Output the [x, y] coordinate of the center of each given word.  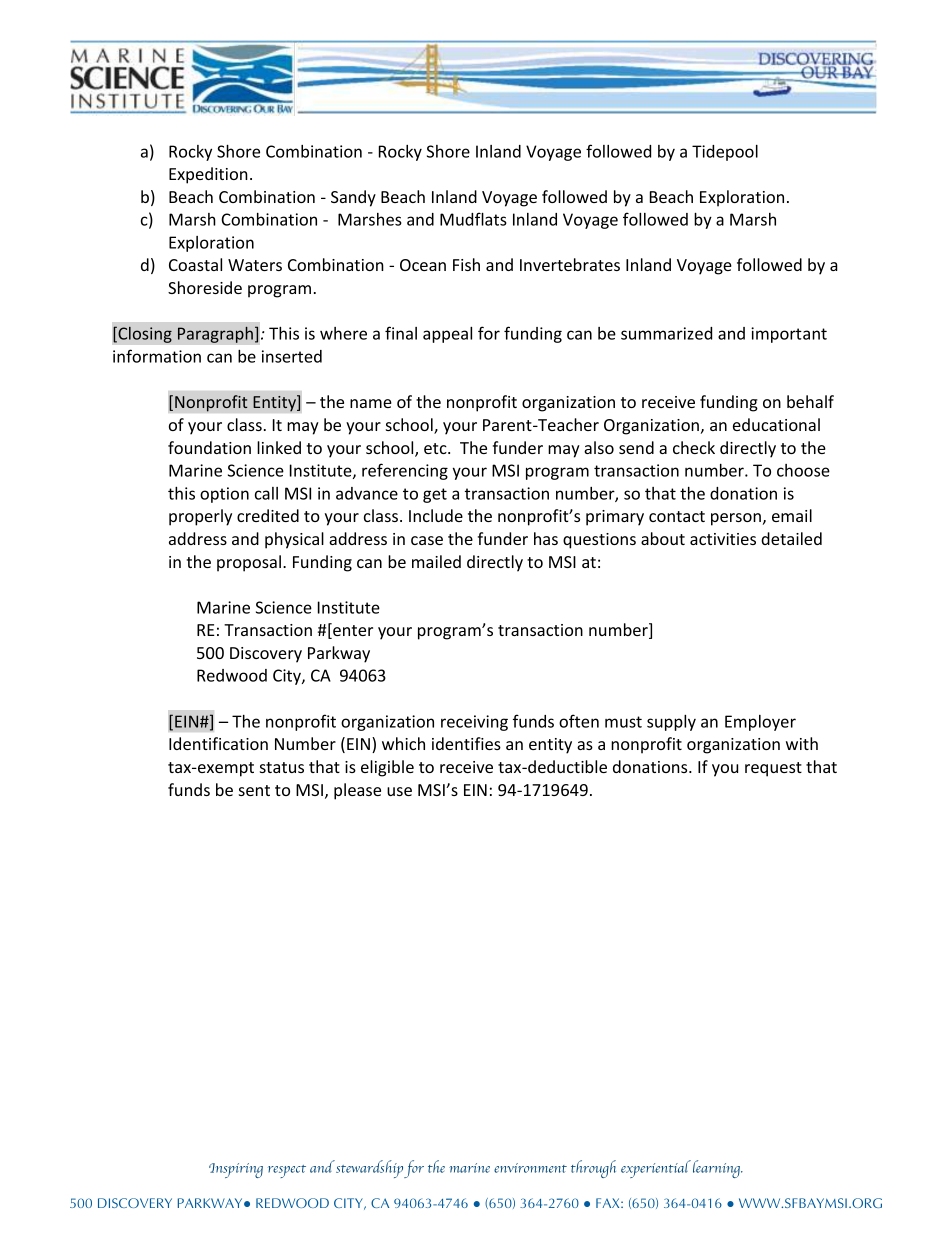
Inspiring [236, 1170]
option [224, 495]
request [773, 769]
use [399, 791]
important [789, 335]
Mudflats [473, 219]
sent [254, 790]
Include [436, 515]
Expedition [208, 175]
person [736, 519]
